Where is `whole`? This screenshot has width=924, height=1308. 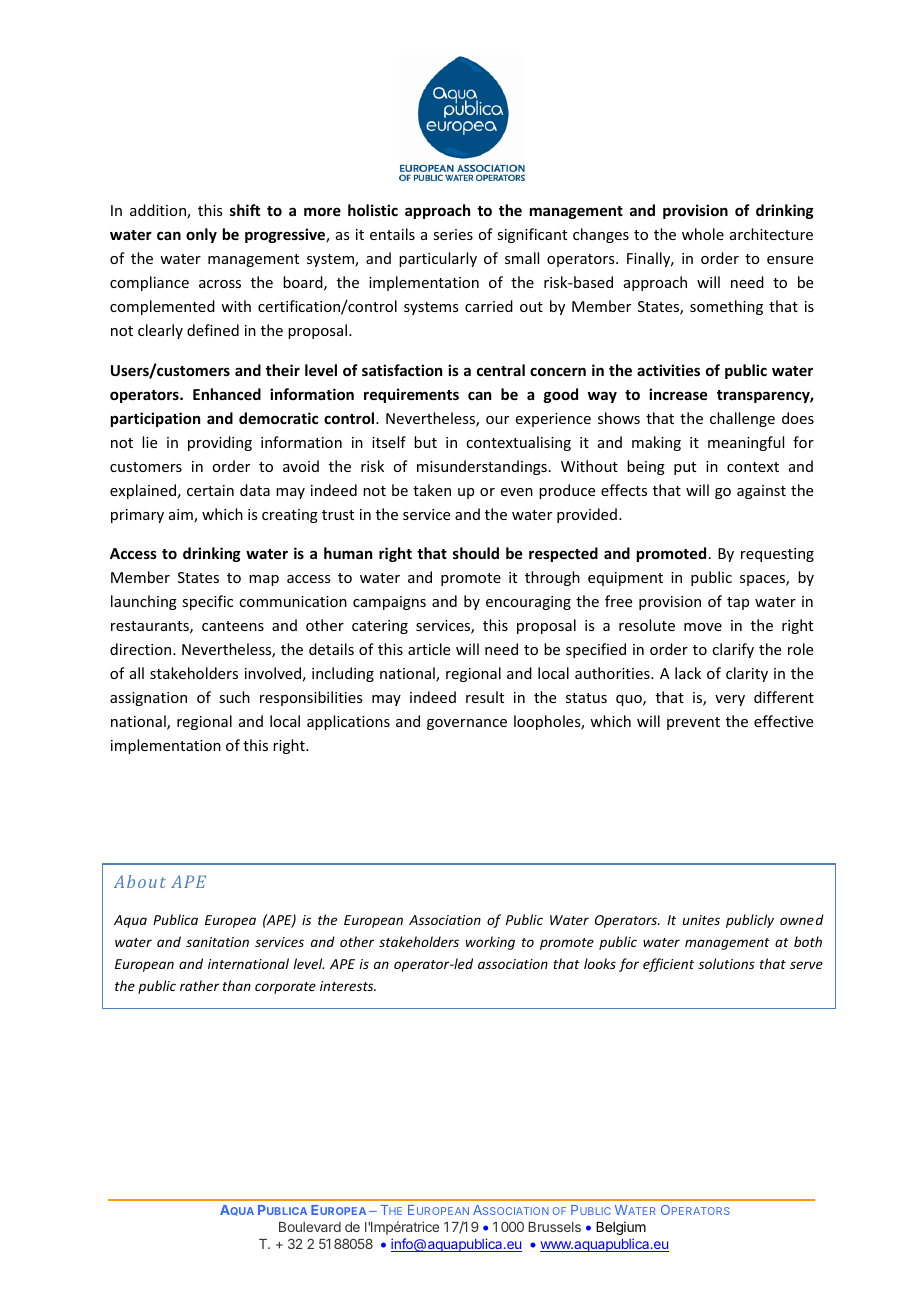
whole is located at coordinates (703, 234).
